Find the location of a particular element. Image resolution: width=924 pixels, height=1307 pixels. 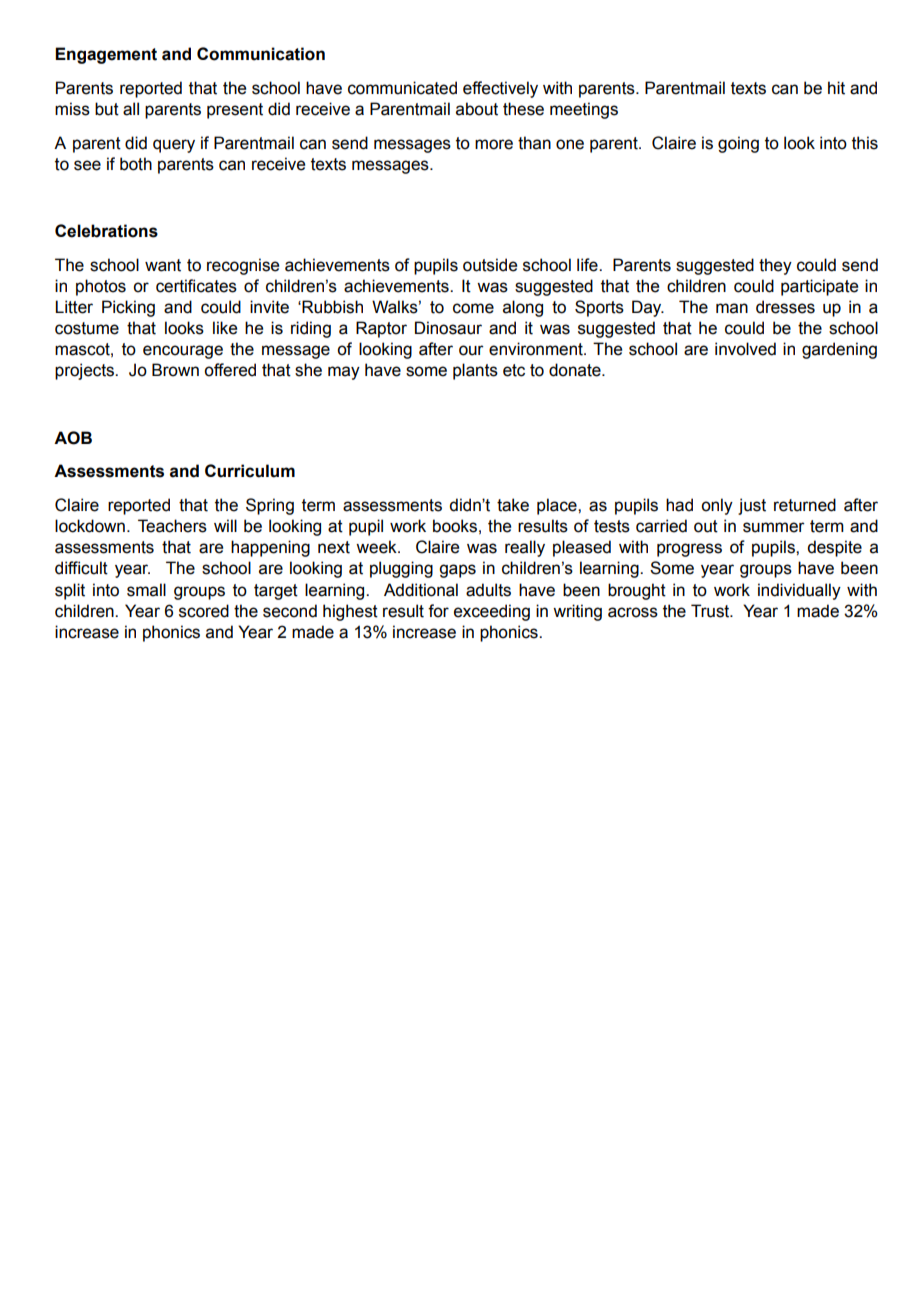

effectively is located at coordinates (500, 89).
